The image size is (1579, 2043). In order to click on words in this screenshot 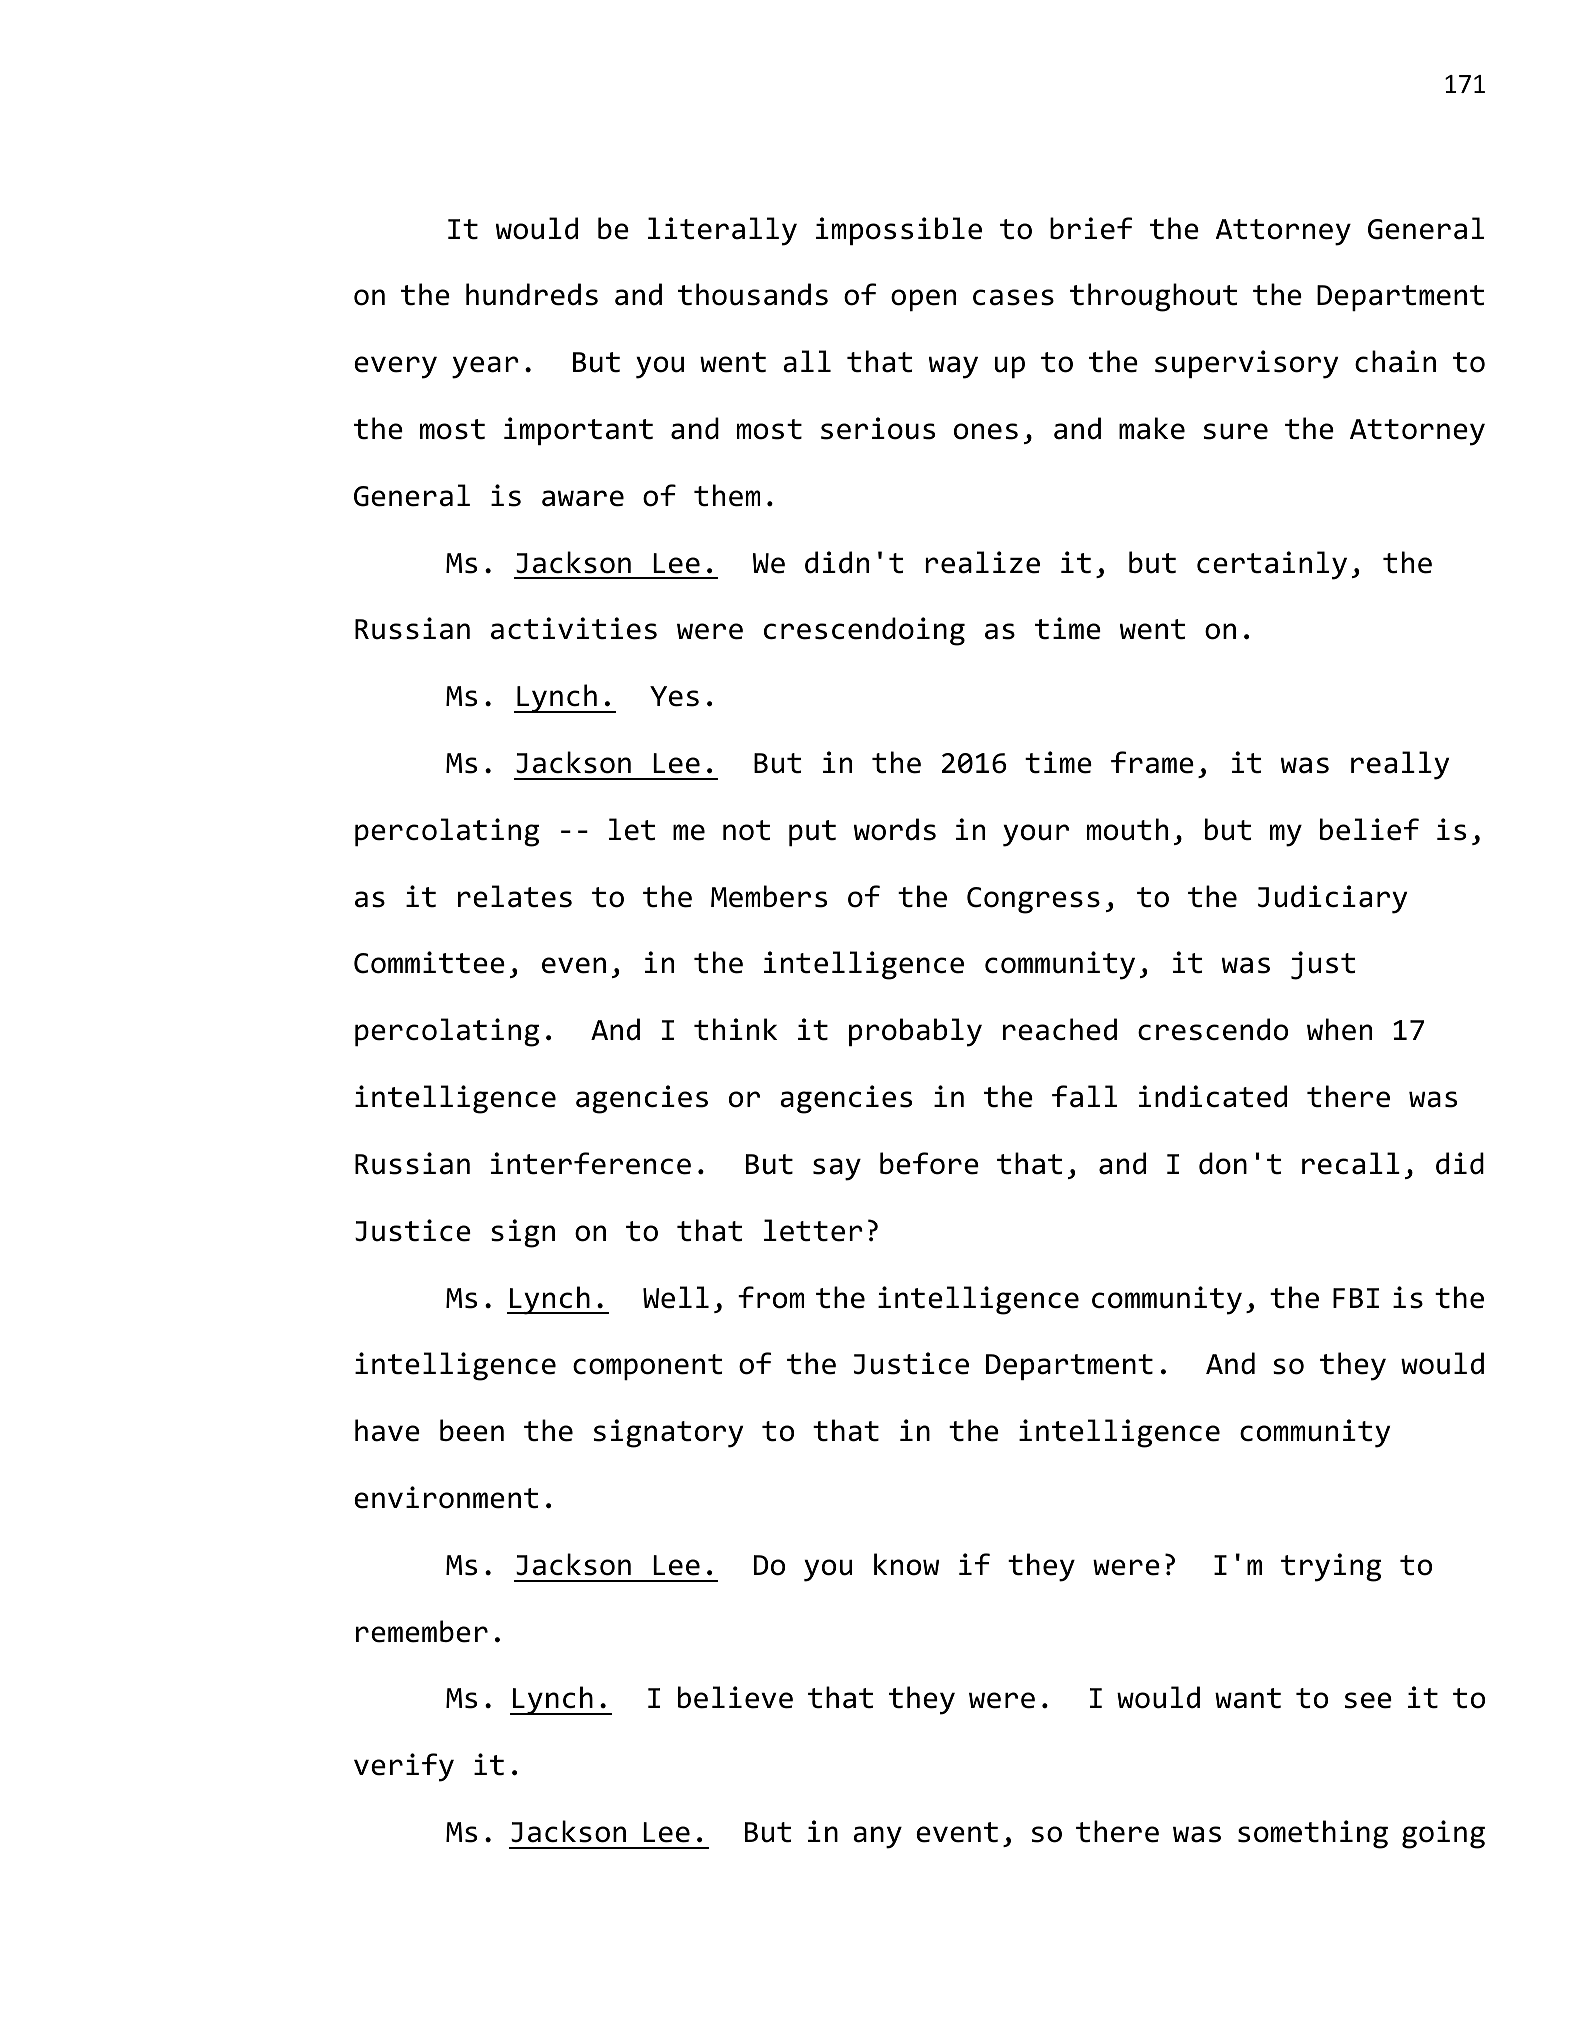, I will do `click(895, 829)`.
